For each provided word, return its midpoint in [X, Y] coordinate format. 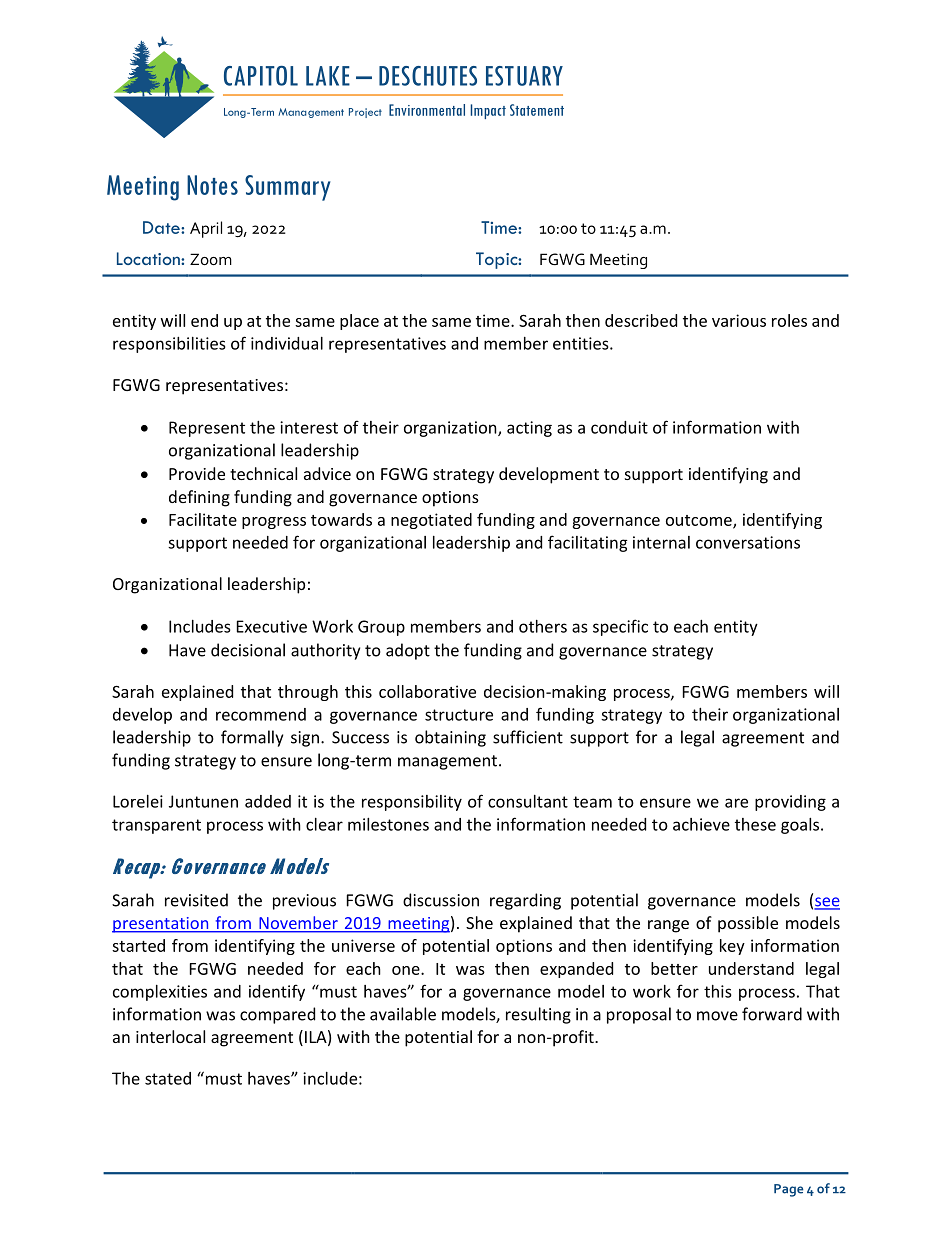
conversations [748, 542]
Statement [537, 110]
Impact [488, 111]
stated [168, 1078]
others [543, 626]
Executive [272, 626]
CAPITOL [261, 76]
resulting [538, 1015]
